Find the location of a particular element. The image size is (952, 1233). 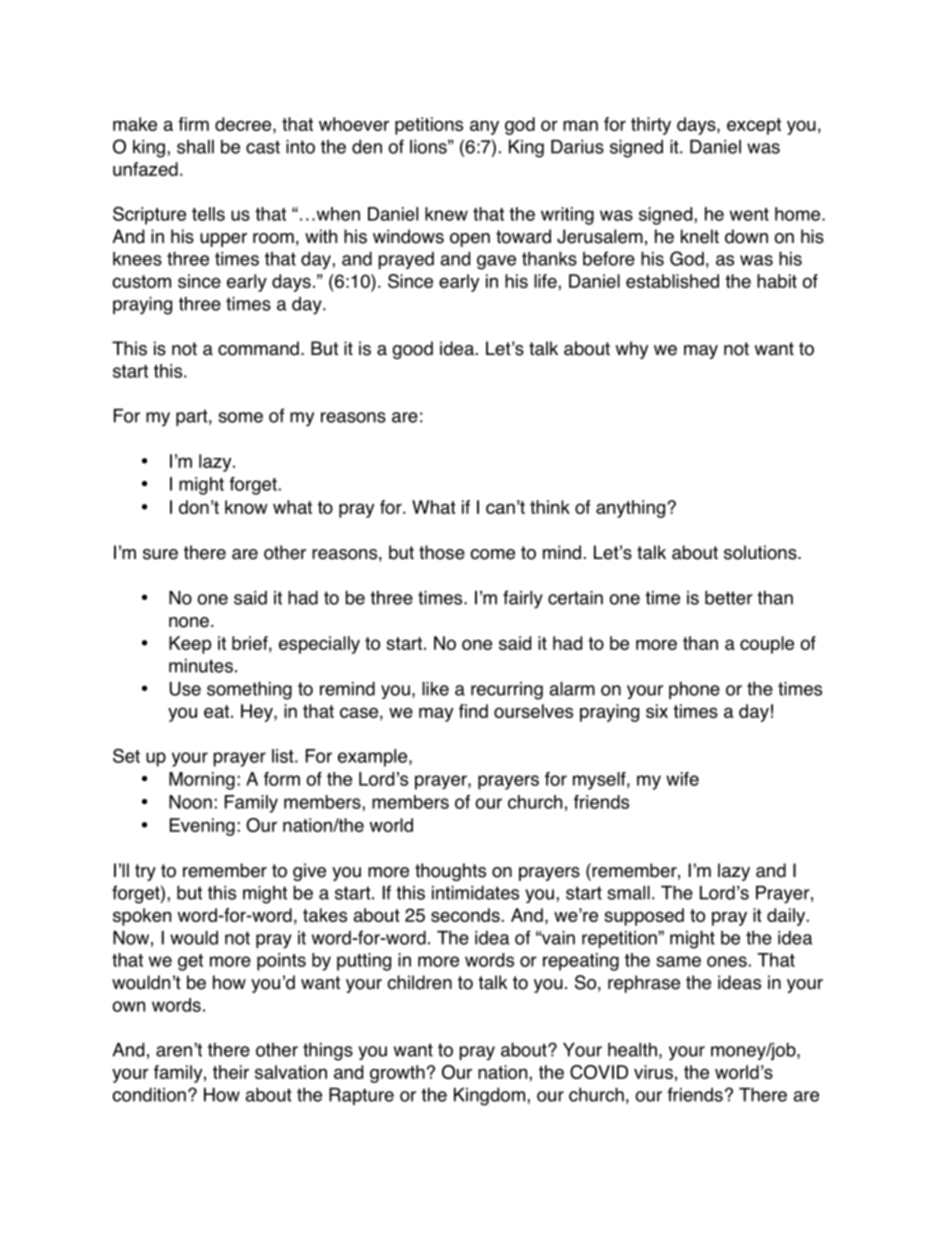

shall is located at coordinates (195, 147).
